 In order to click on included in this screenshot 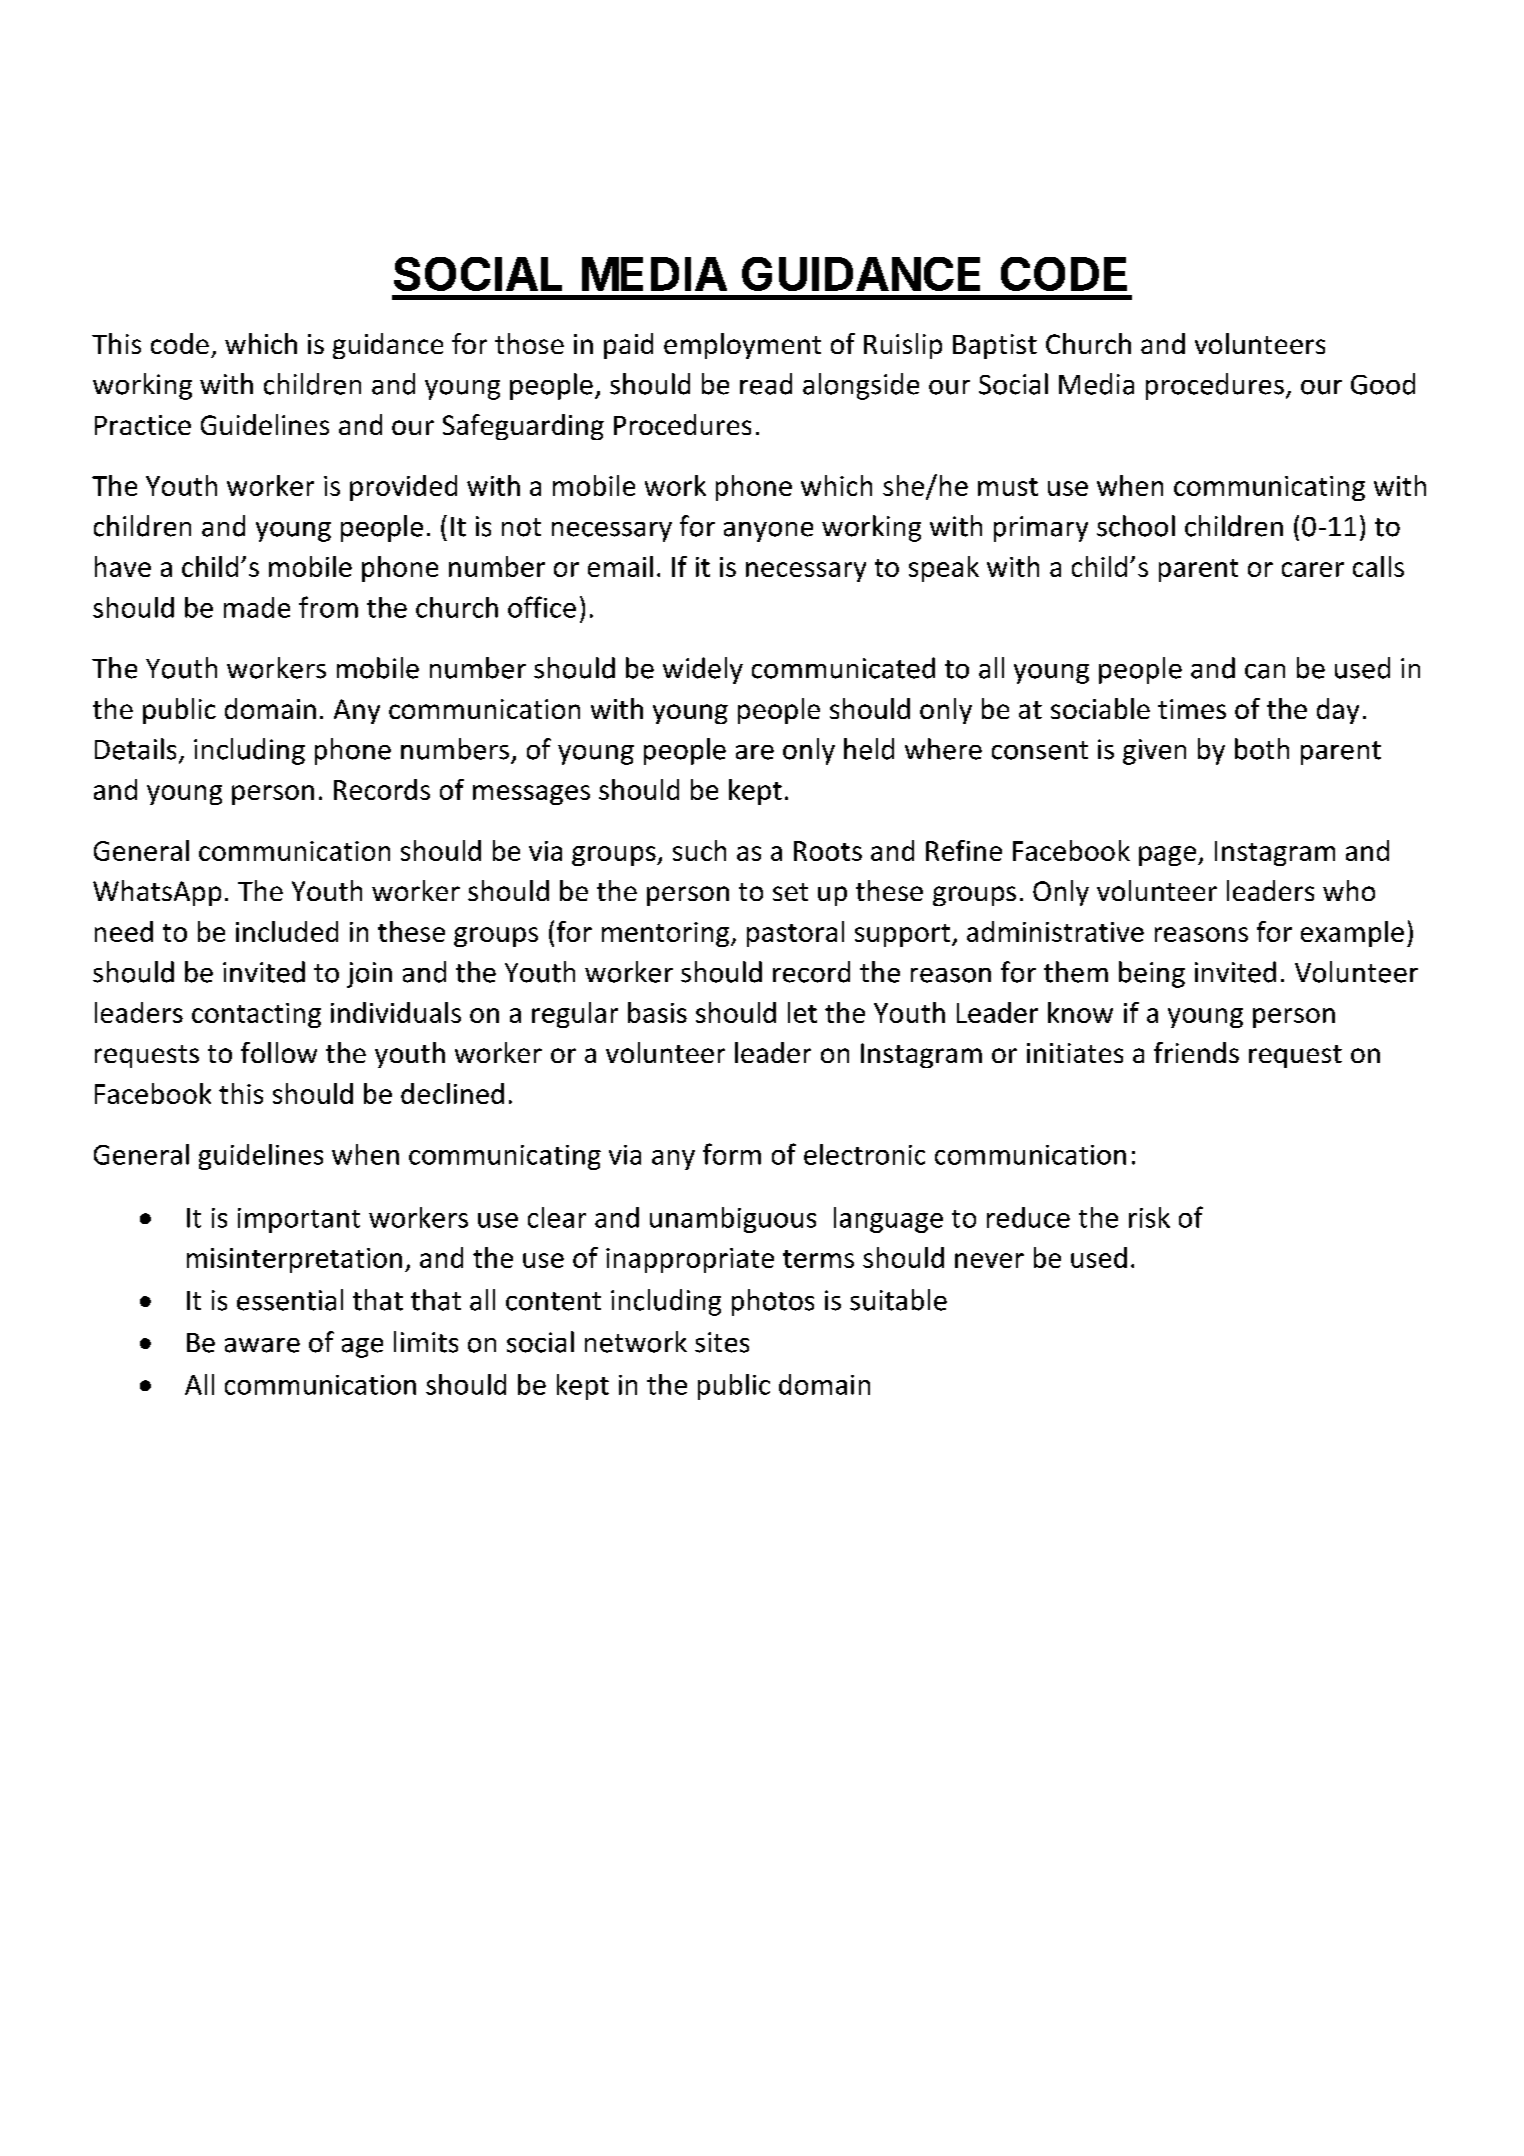, I will do `click(287, 931)`.
